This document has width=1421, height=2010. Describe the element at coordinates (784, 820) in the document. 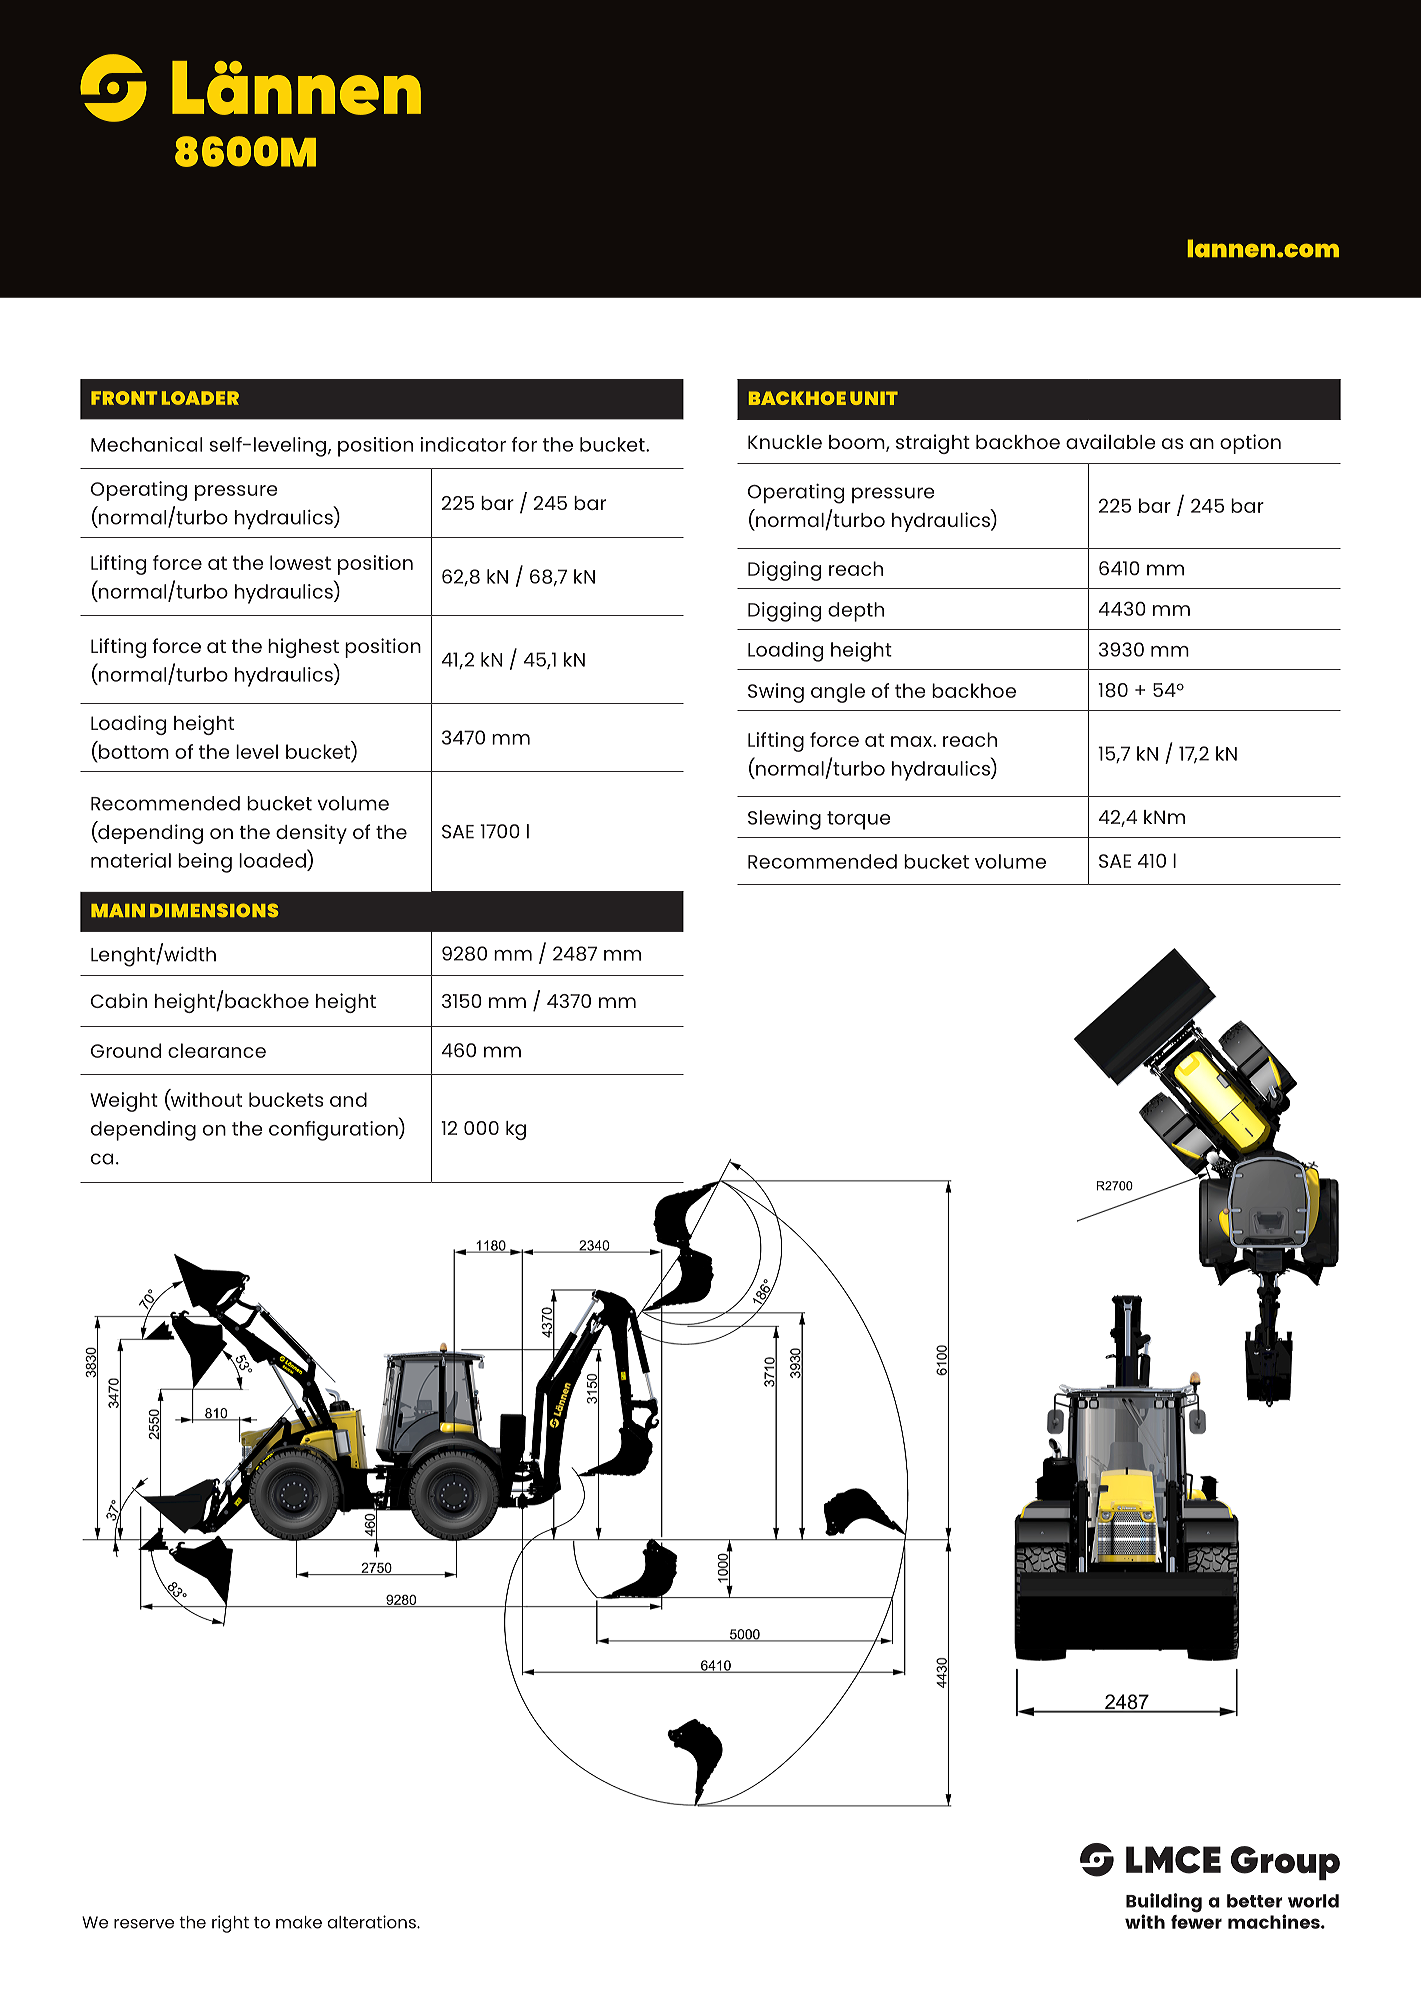

I see `Slewing` at that location.
